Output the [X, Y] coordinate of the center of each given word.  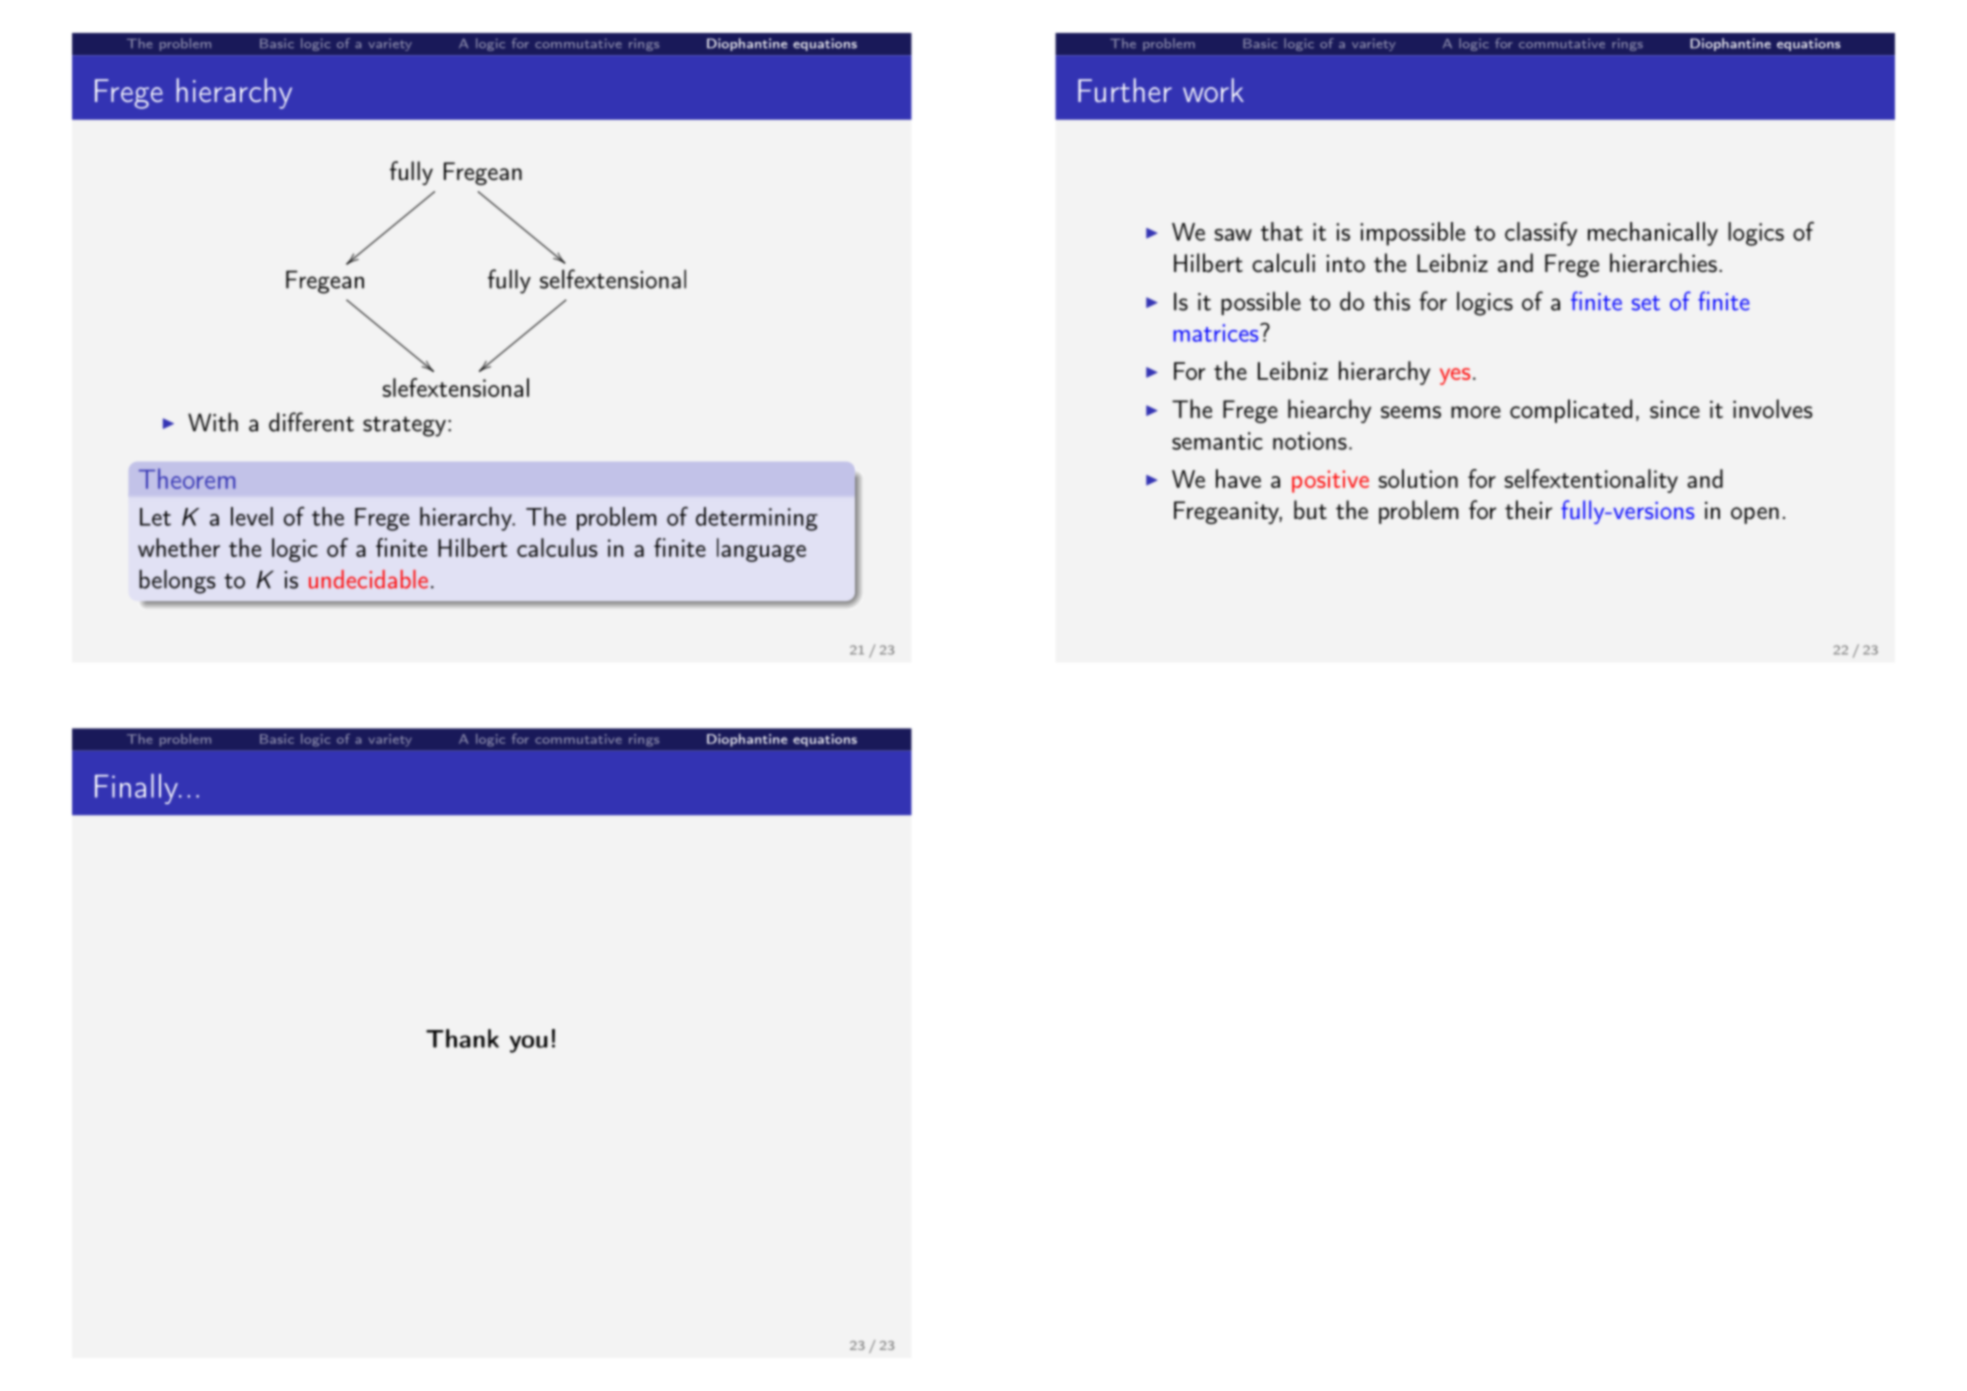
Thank [462, 1038]
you [528, 1044]
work [1213, 90]
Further [1125, 90]
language [761, 550]
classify [1541, 234]
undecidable [368, 579]
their [1528, 509]
